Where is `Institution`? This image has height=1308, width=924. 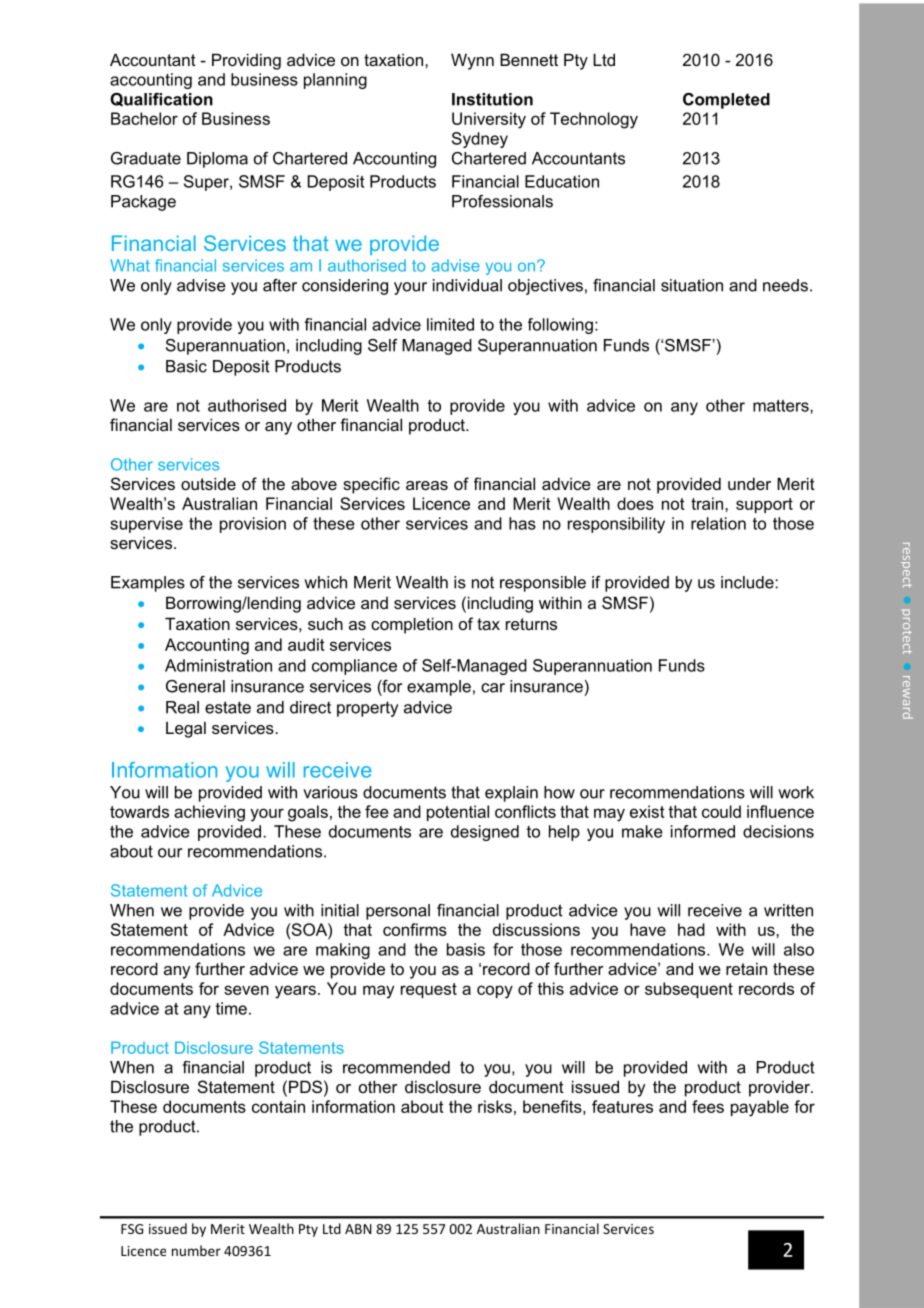
Institution is located at coordinates (492, 99).
